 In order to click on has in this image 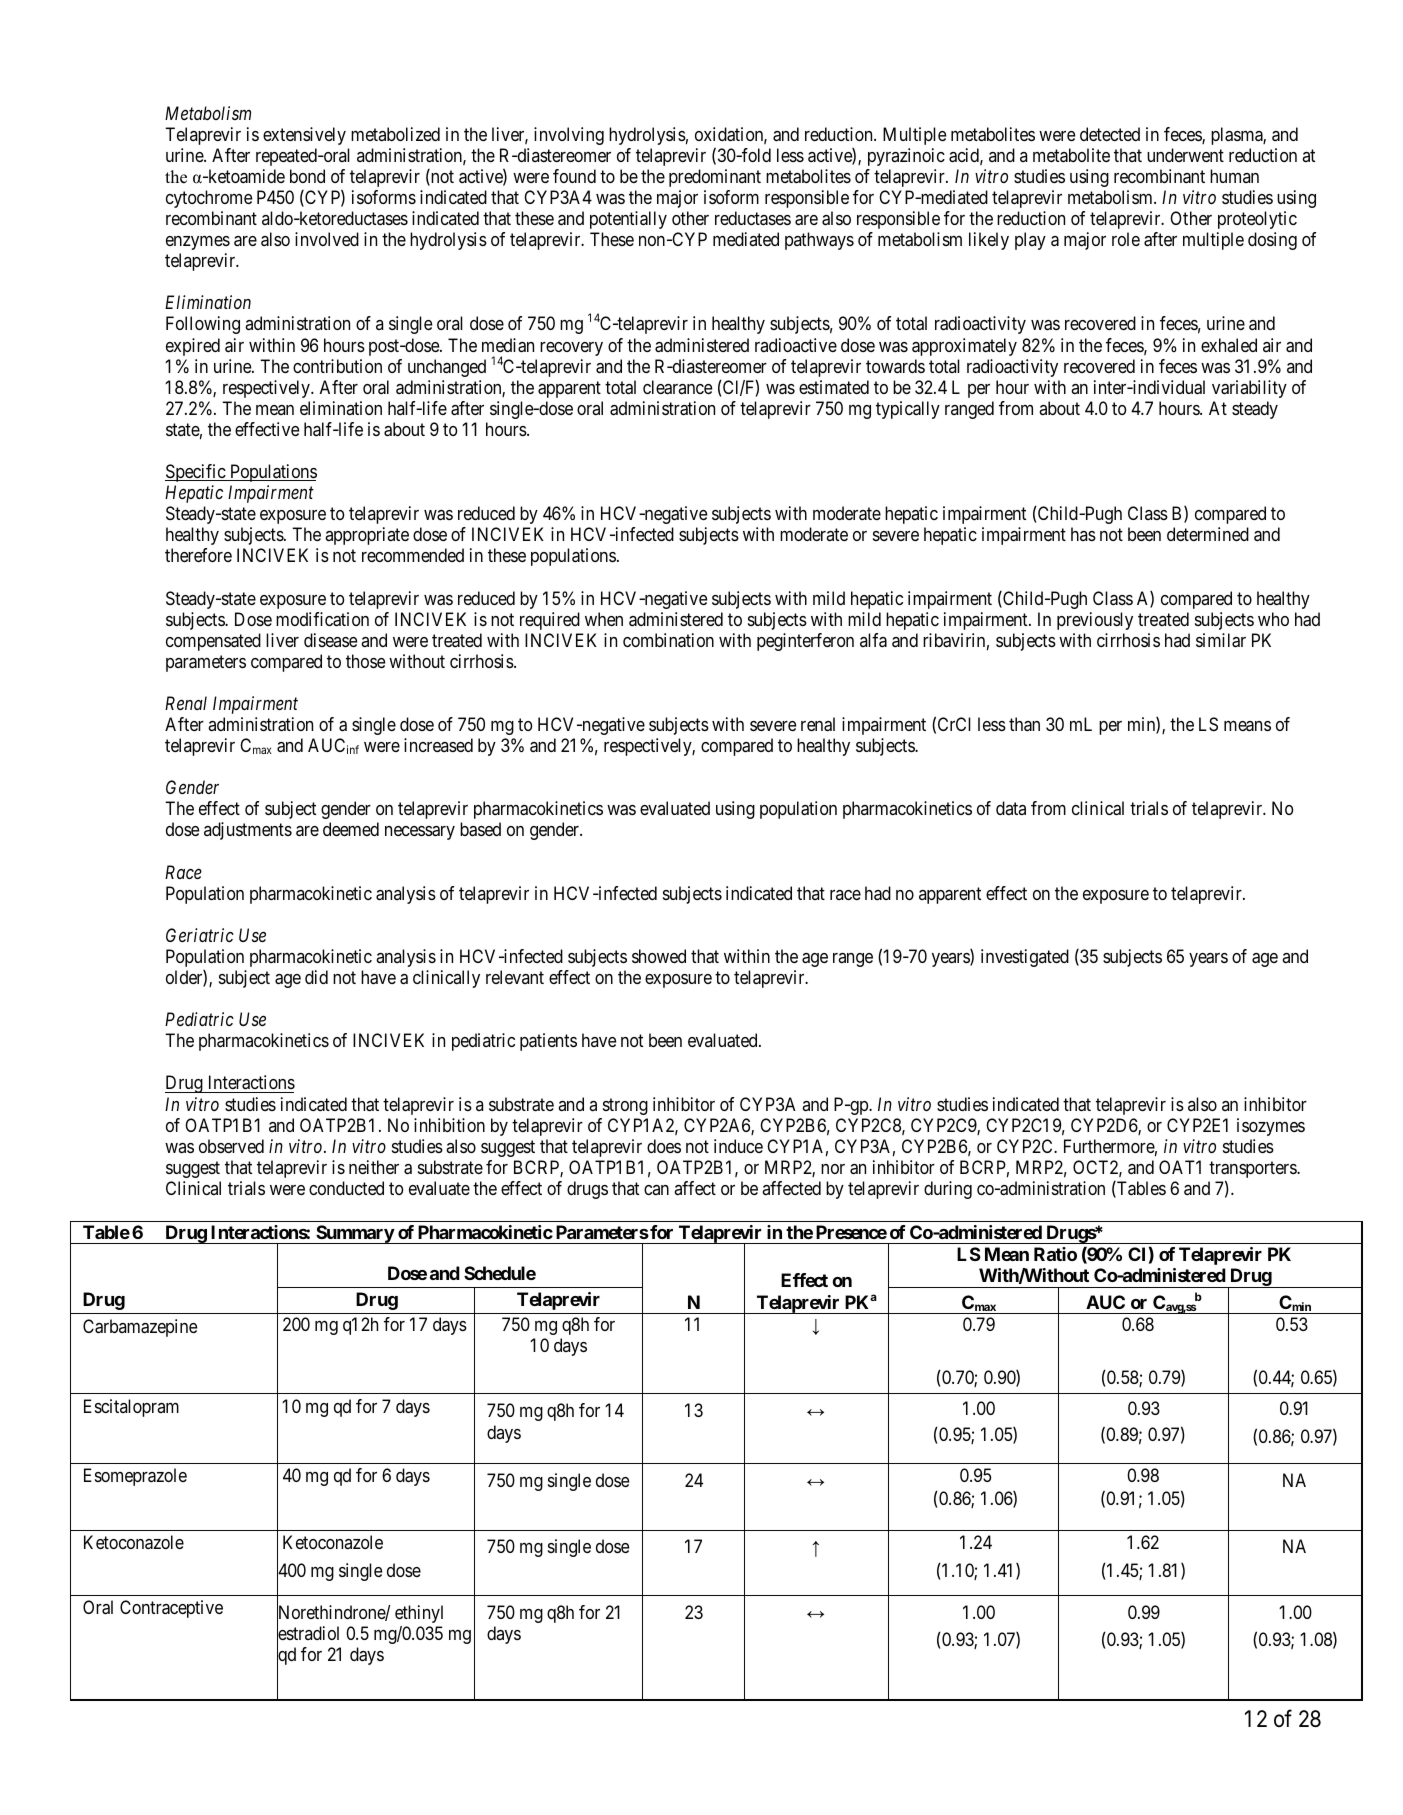, I will do `click(1083, 534)`.
